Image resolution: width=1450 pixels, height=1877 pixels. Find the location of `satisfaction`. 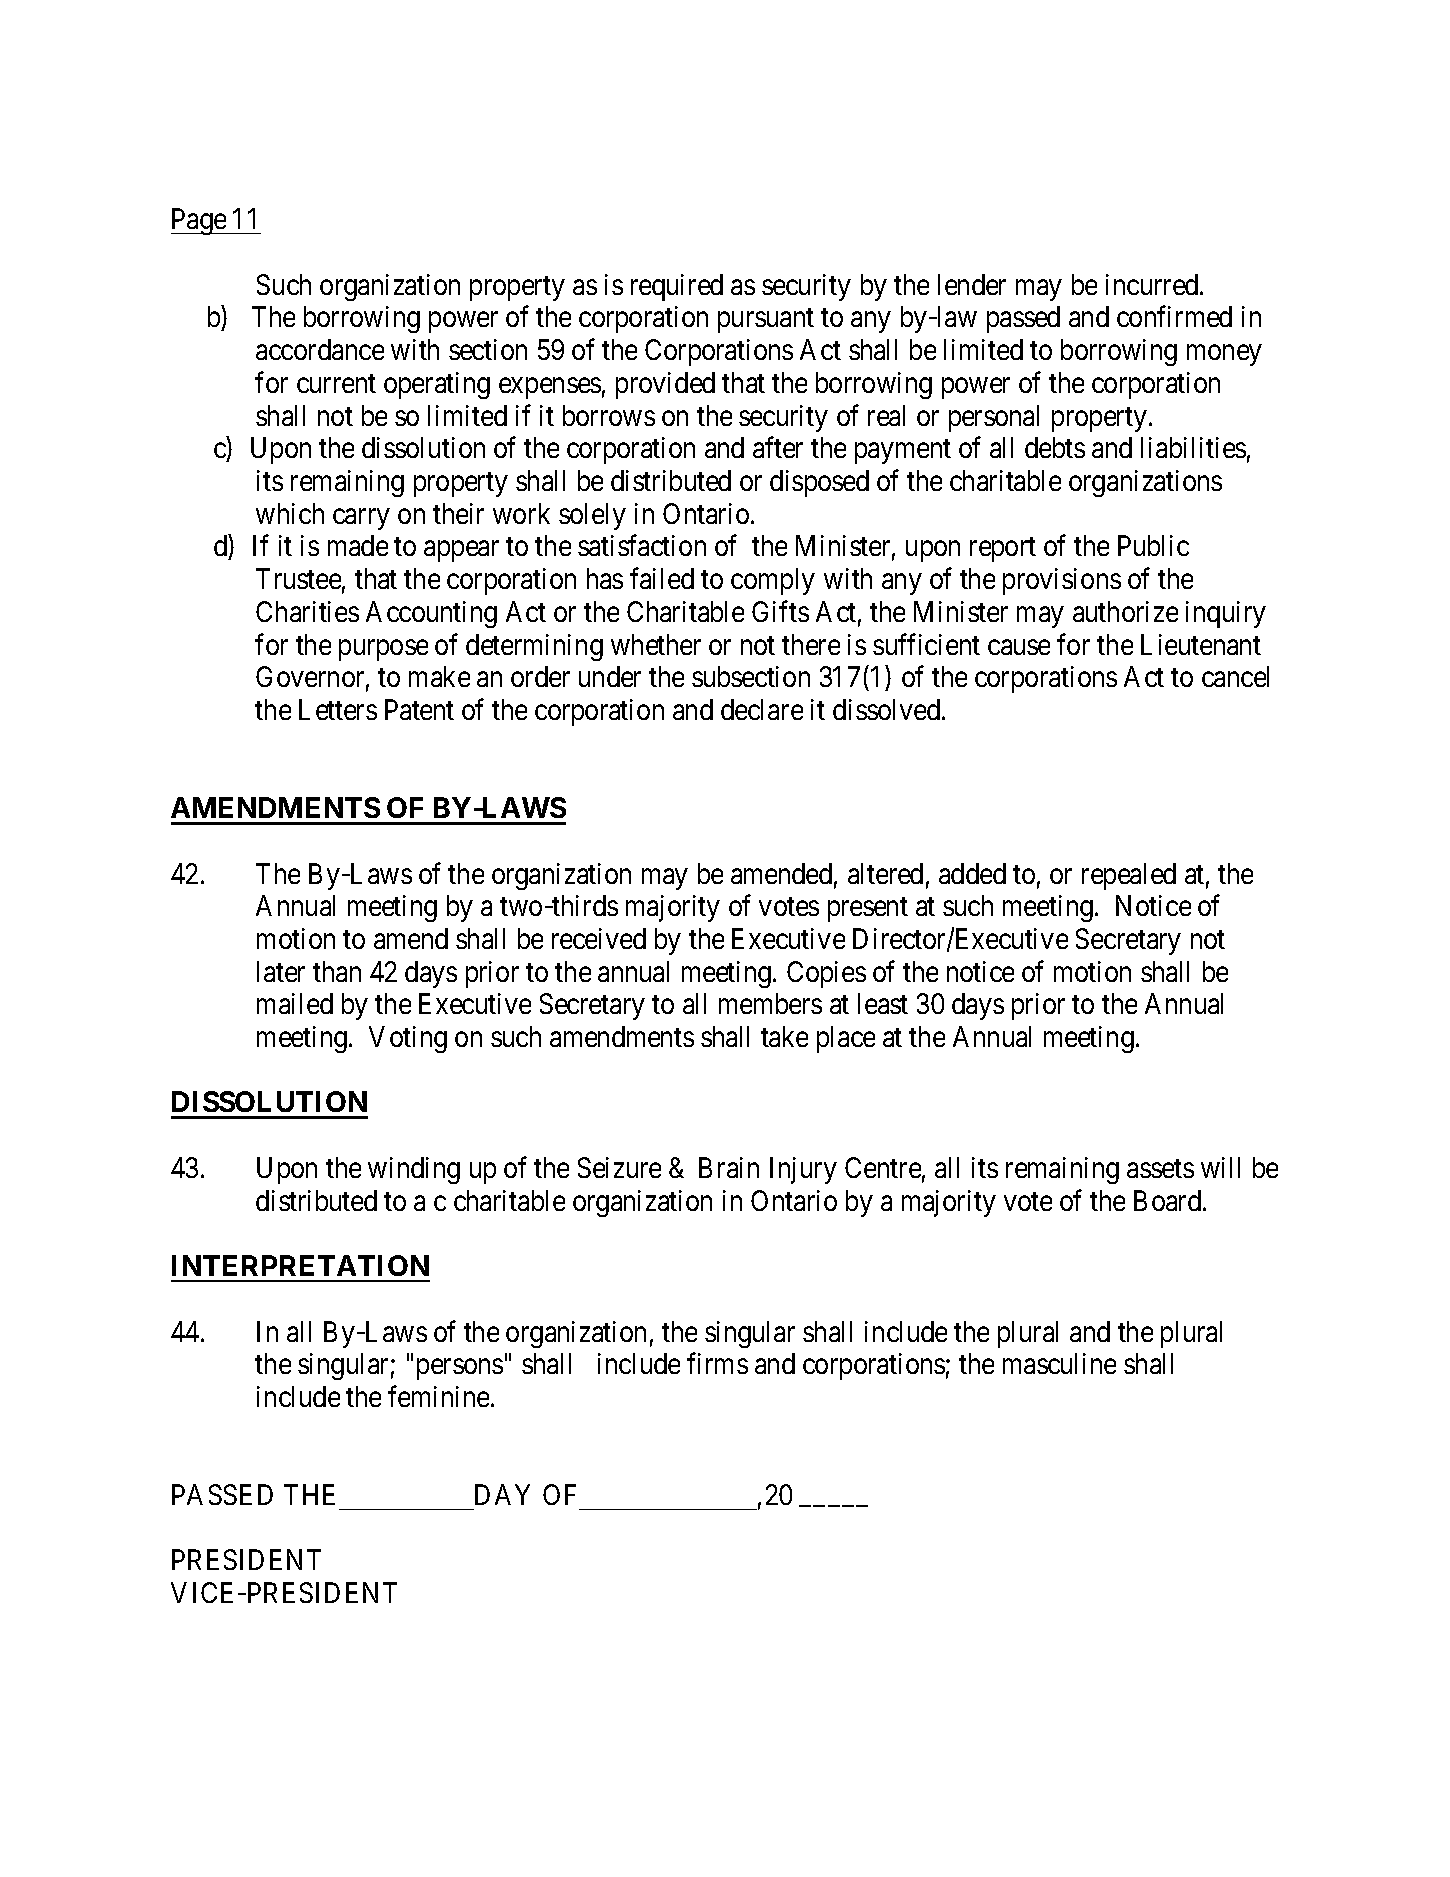

satisfaction is located at coordinates (642, 545).
